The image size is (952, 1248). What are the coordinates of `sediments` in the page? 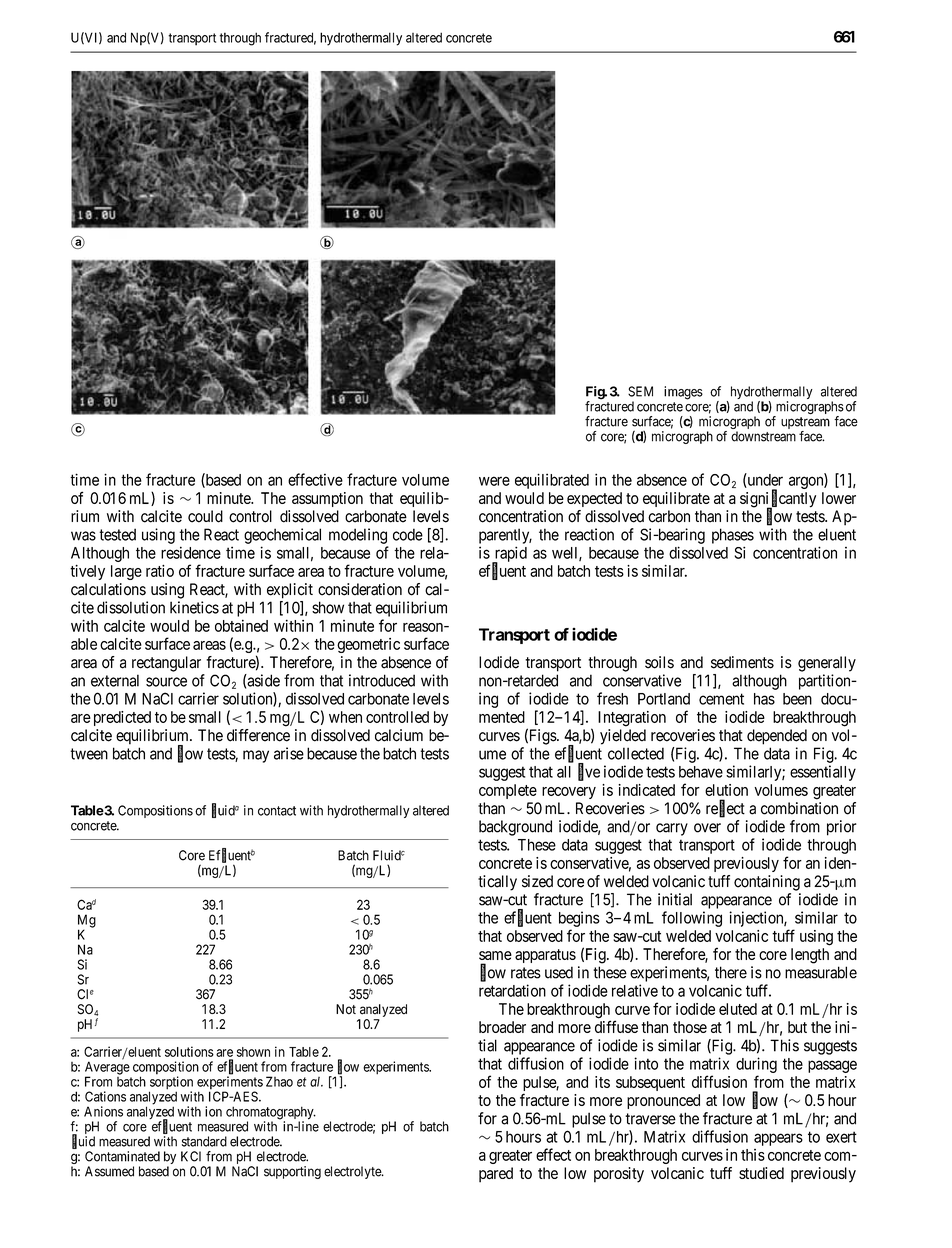 It's located at (742, 662).
